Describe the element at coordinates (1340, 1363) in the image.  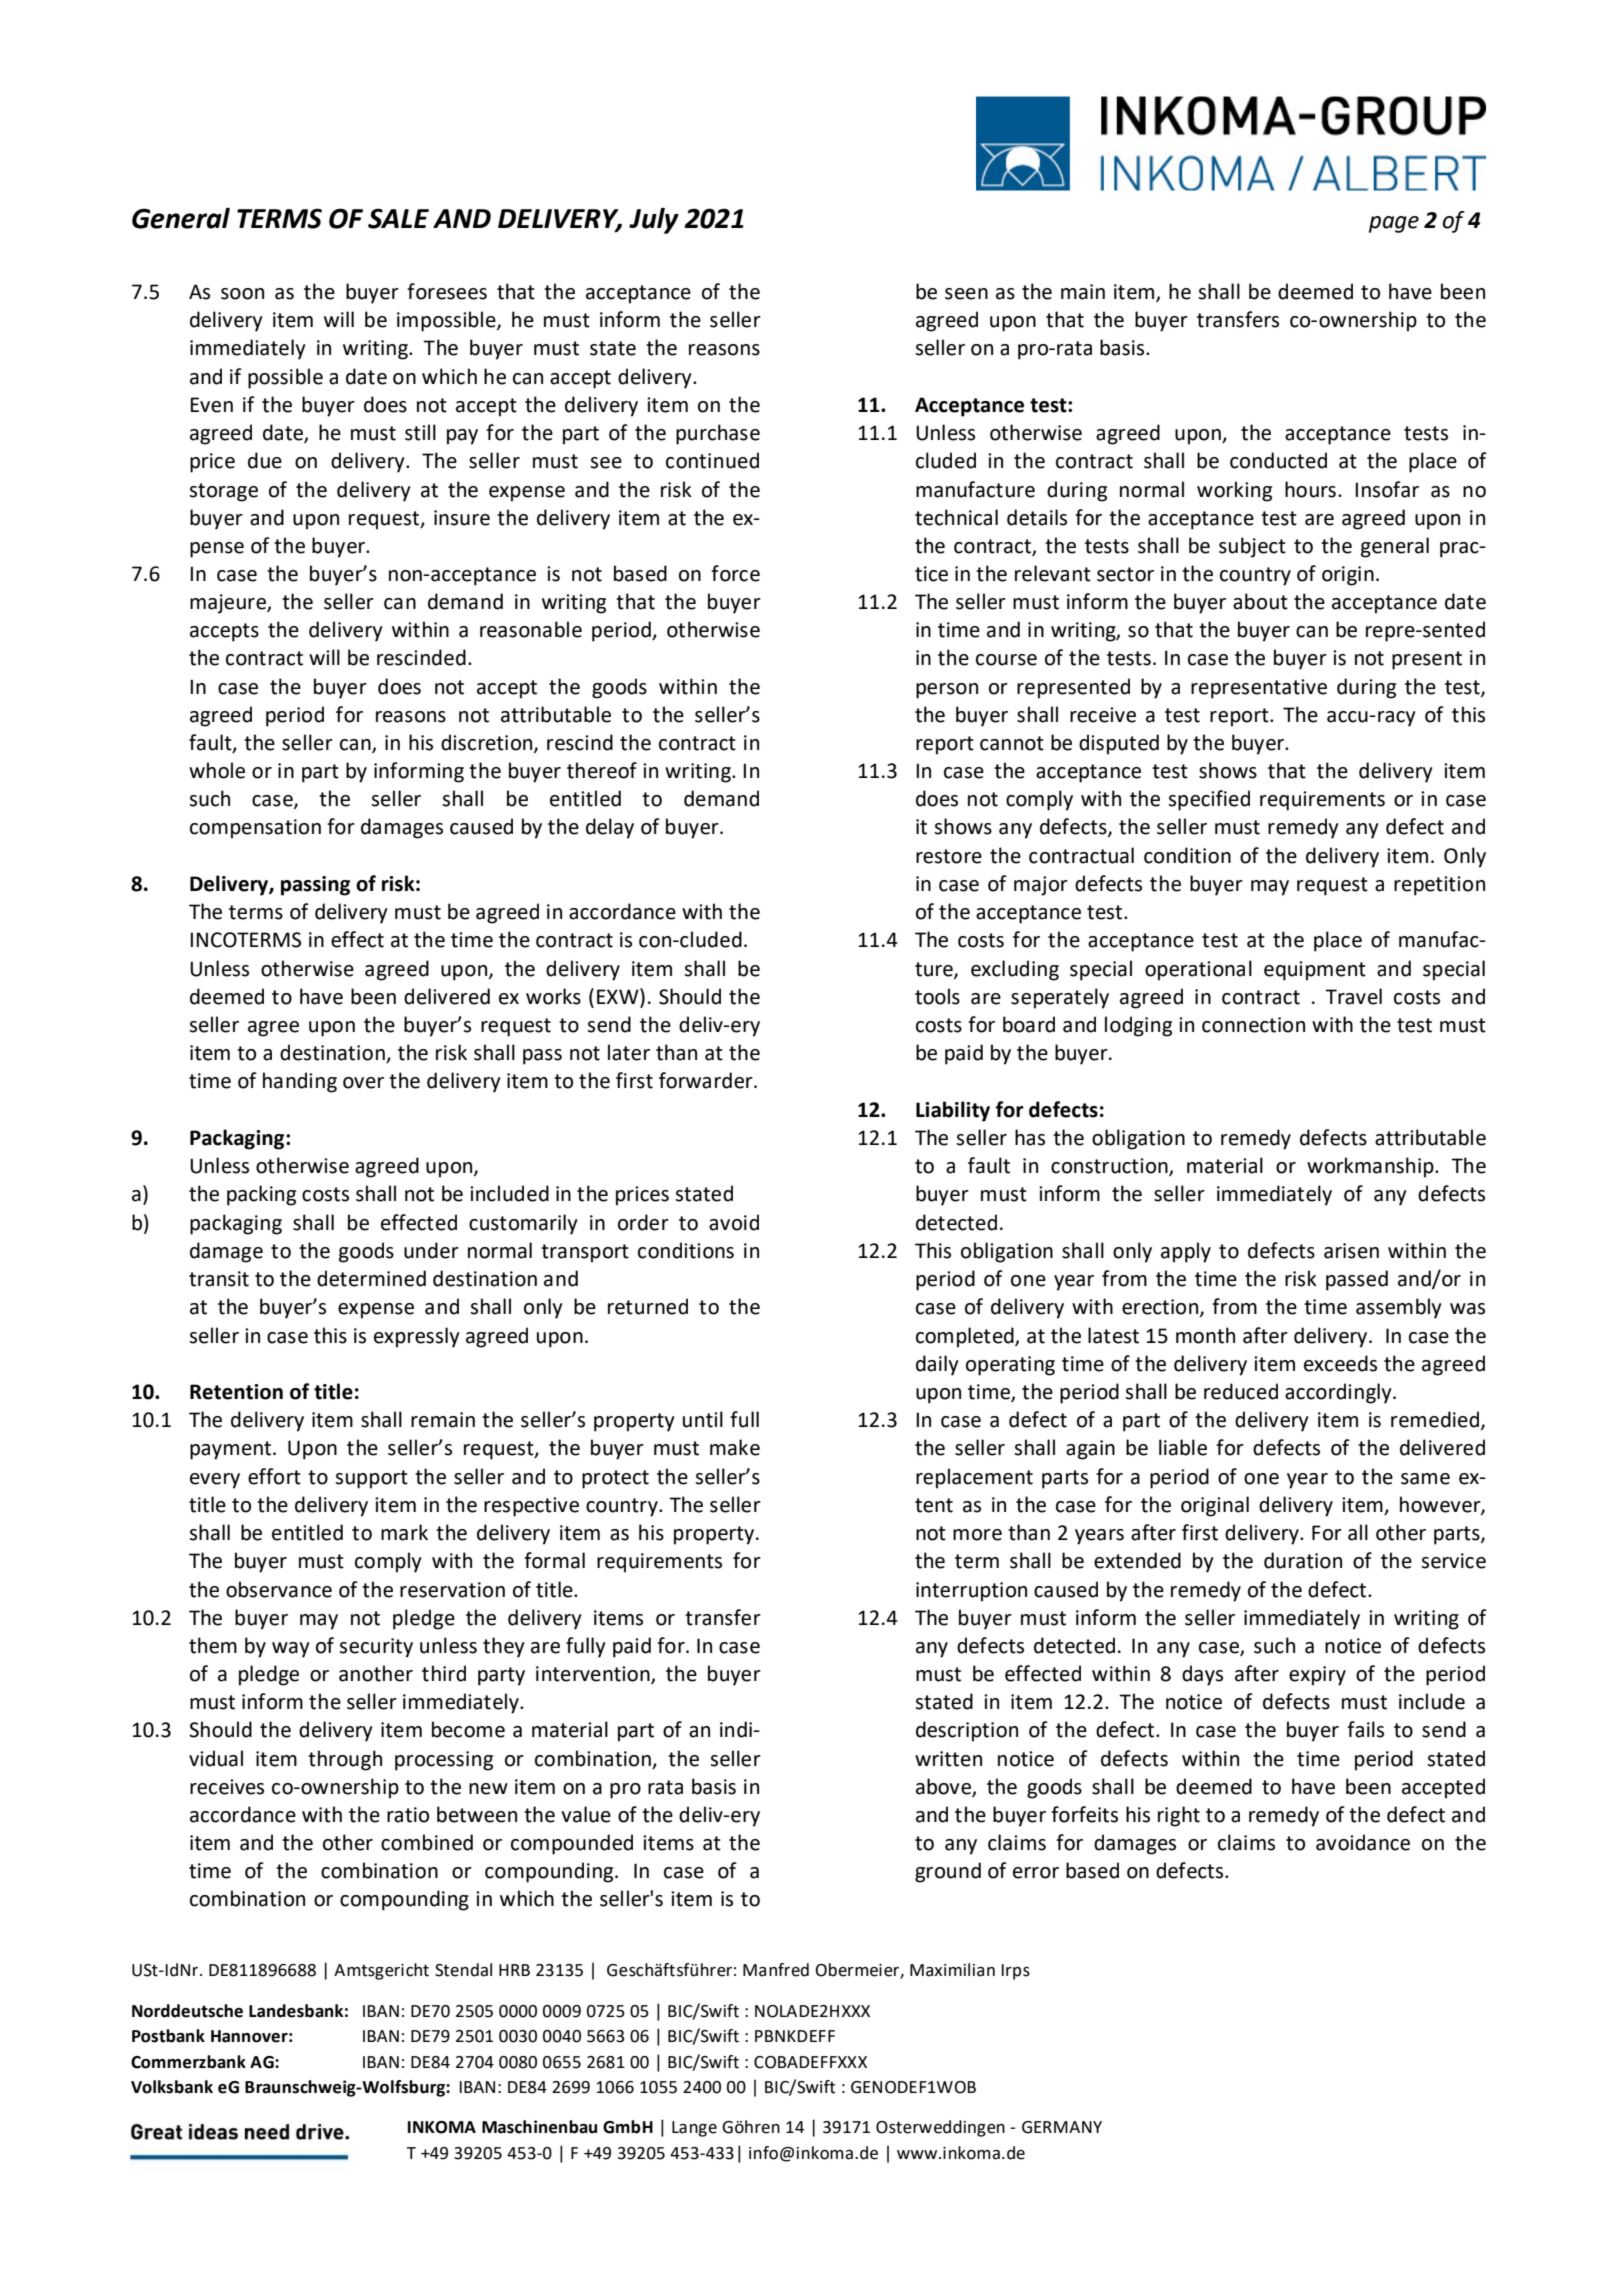
I see `exceeds` at that location.
